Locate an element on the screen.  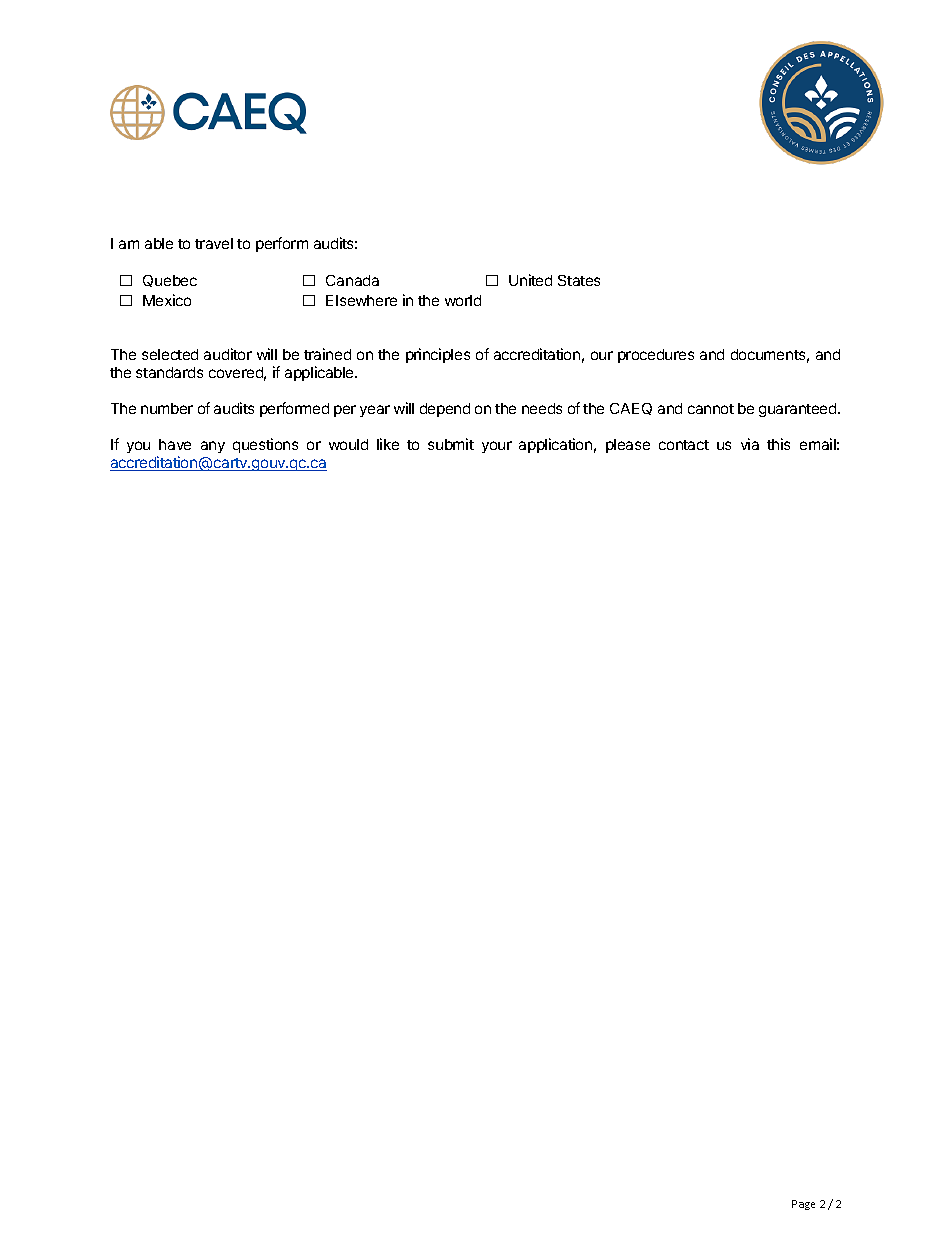
have is located at coordinates (175, 444).
